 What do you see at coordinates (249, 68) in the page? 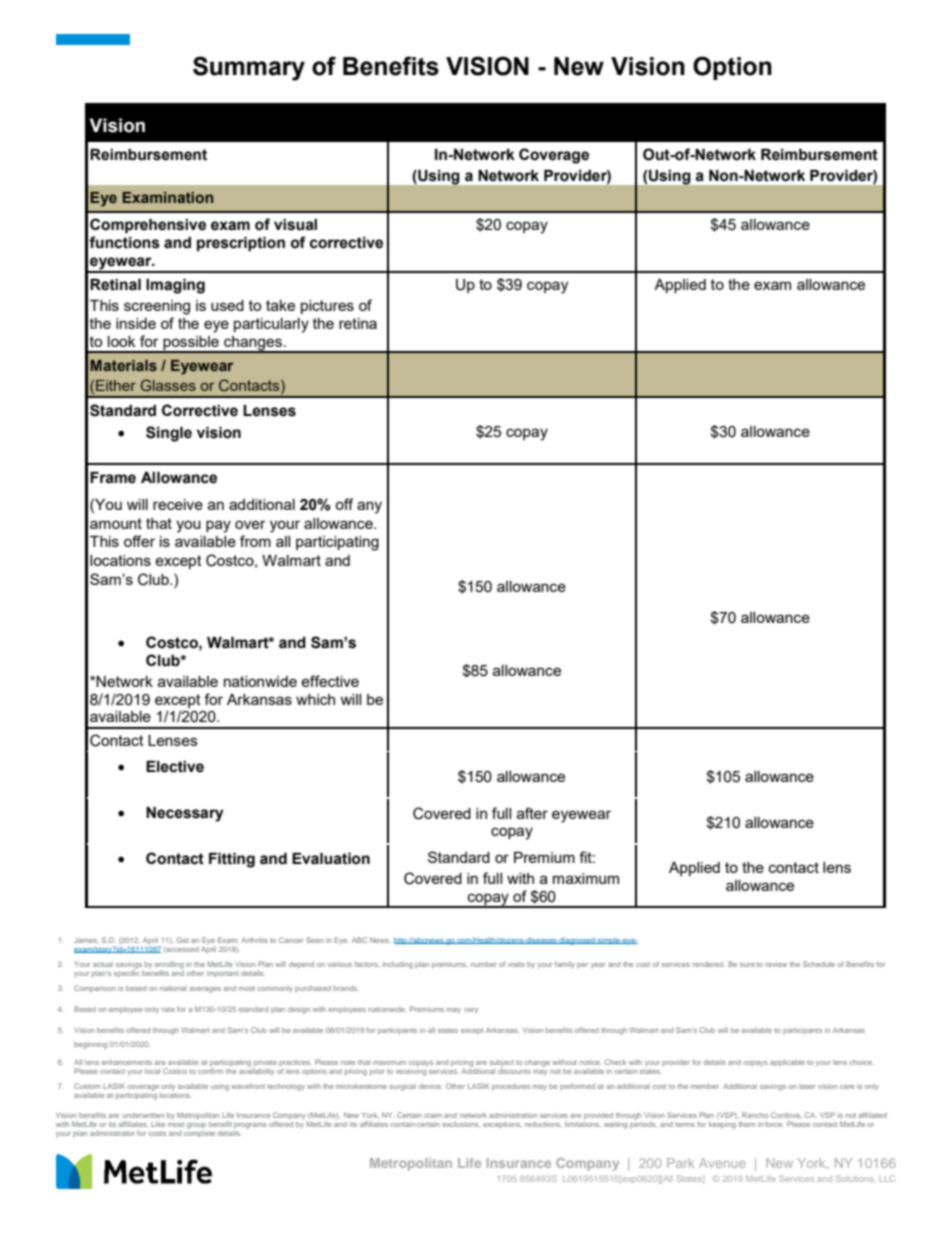
I see `Summary` at bounding box center [249, 68].
